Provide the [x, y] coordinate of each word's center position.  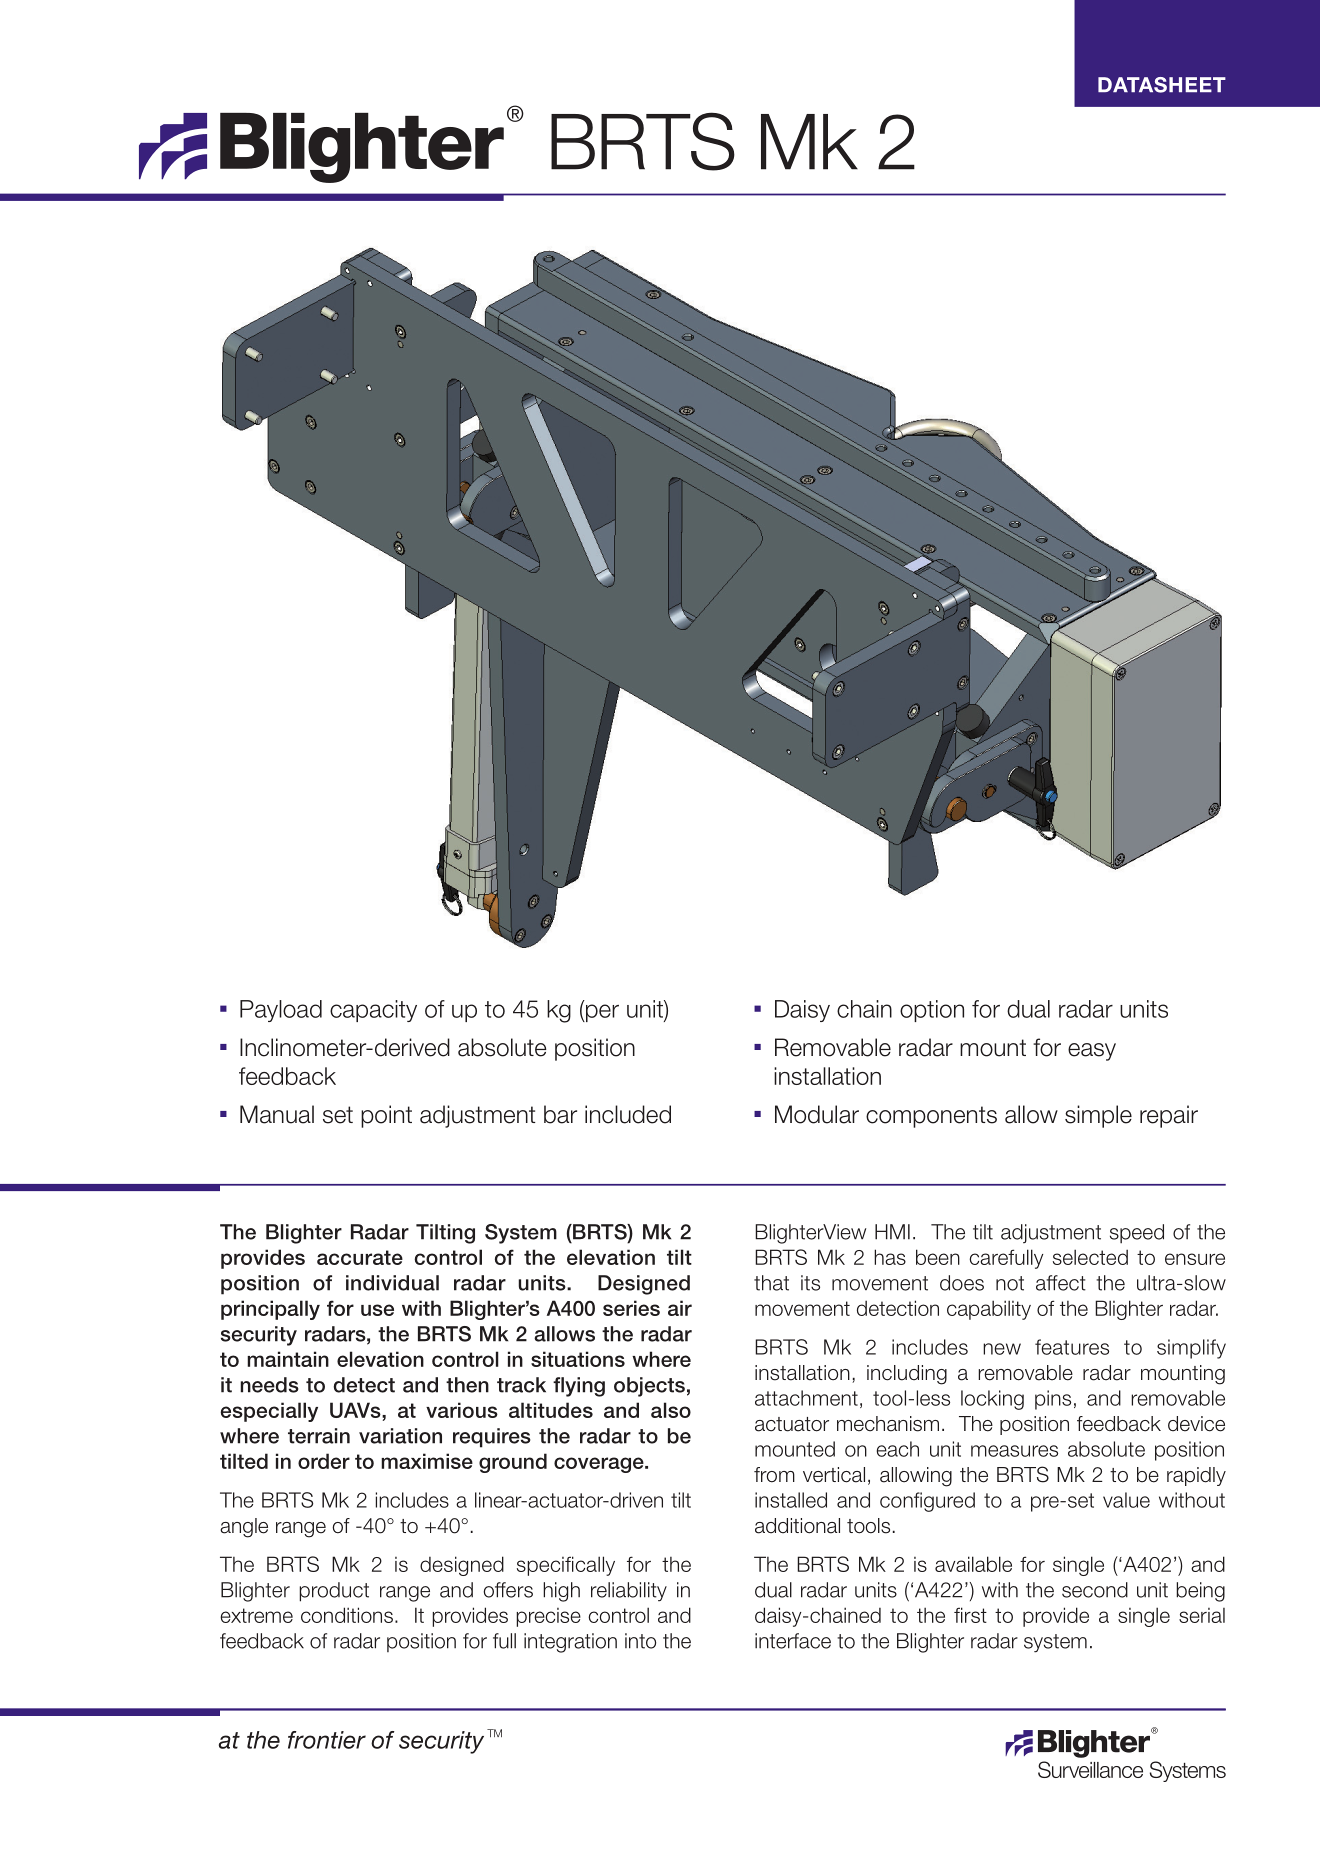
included [628, 1114]
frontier [327, 1740]
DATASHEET [1162, 85]
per [601, 1013]
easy [1092, 1052]
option [932, 1011]
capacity [373, 1011]
